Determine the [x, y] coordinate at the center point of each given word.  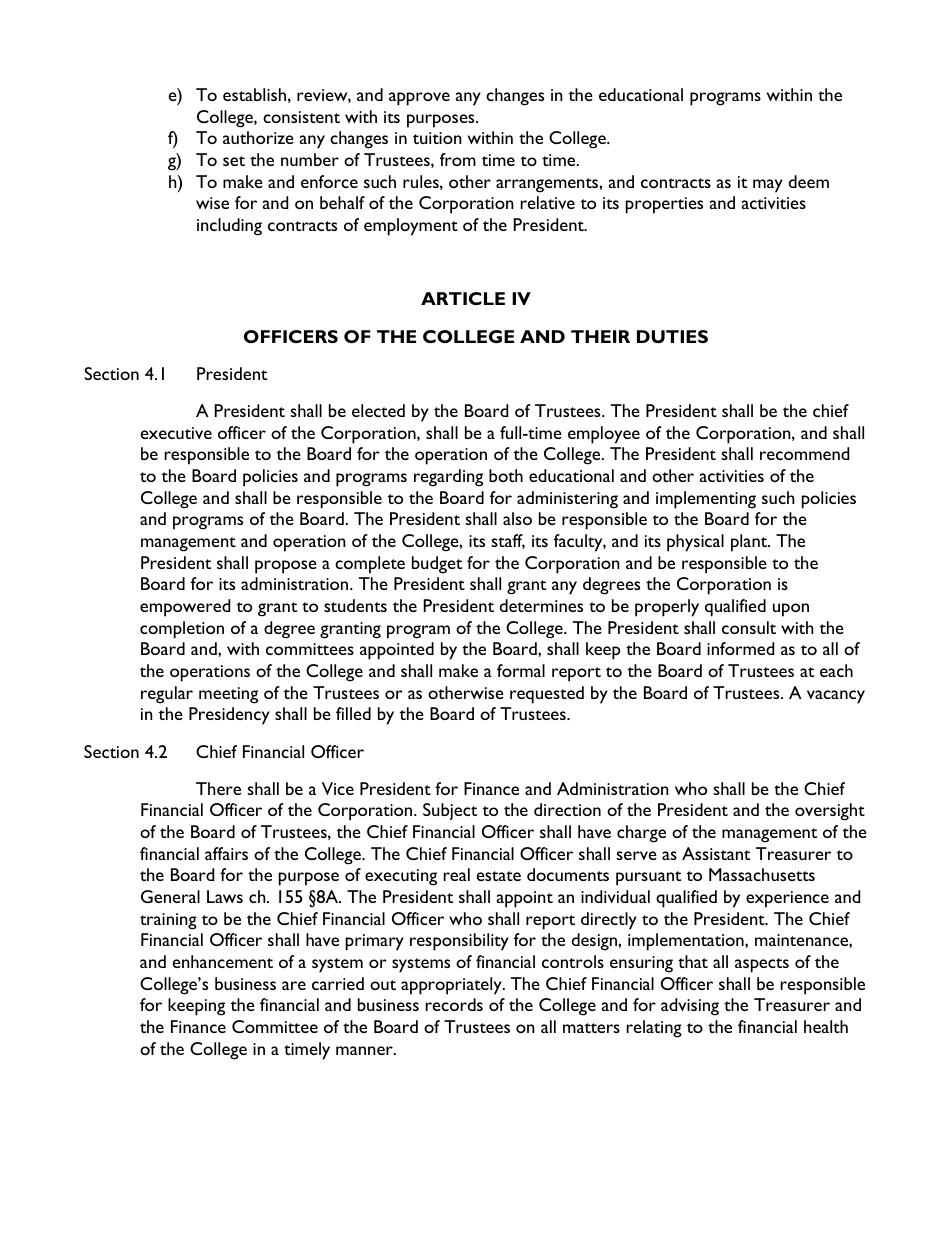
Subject [450, 811]
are [294, 985]
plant [750, 543]
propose [286, 567]
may [768, 186]
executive [176, 433]
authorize [258, 137]
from [458, 159]
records [454, 1004]
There [218, 788]
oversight [830, 812]
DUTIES [672, 336]
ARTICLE [463, 298]
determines [541, 605]
